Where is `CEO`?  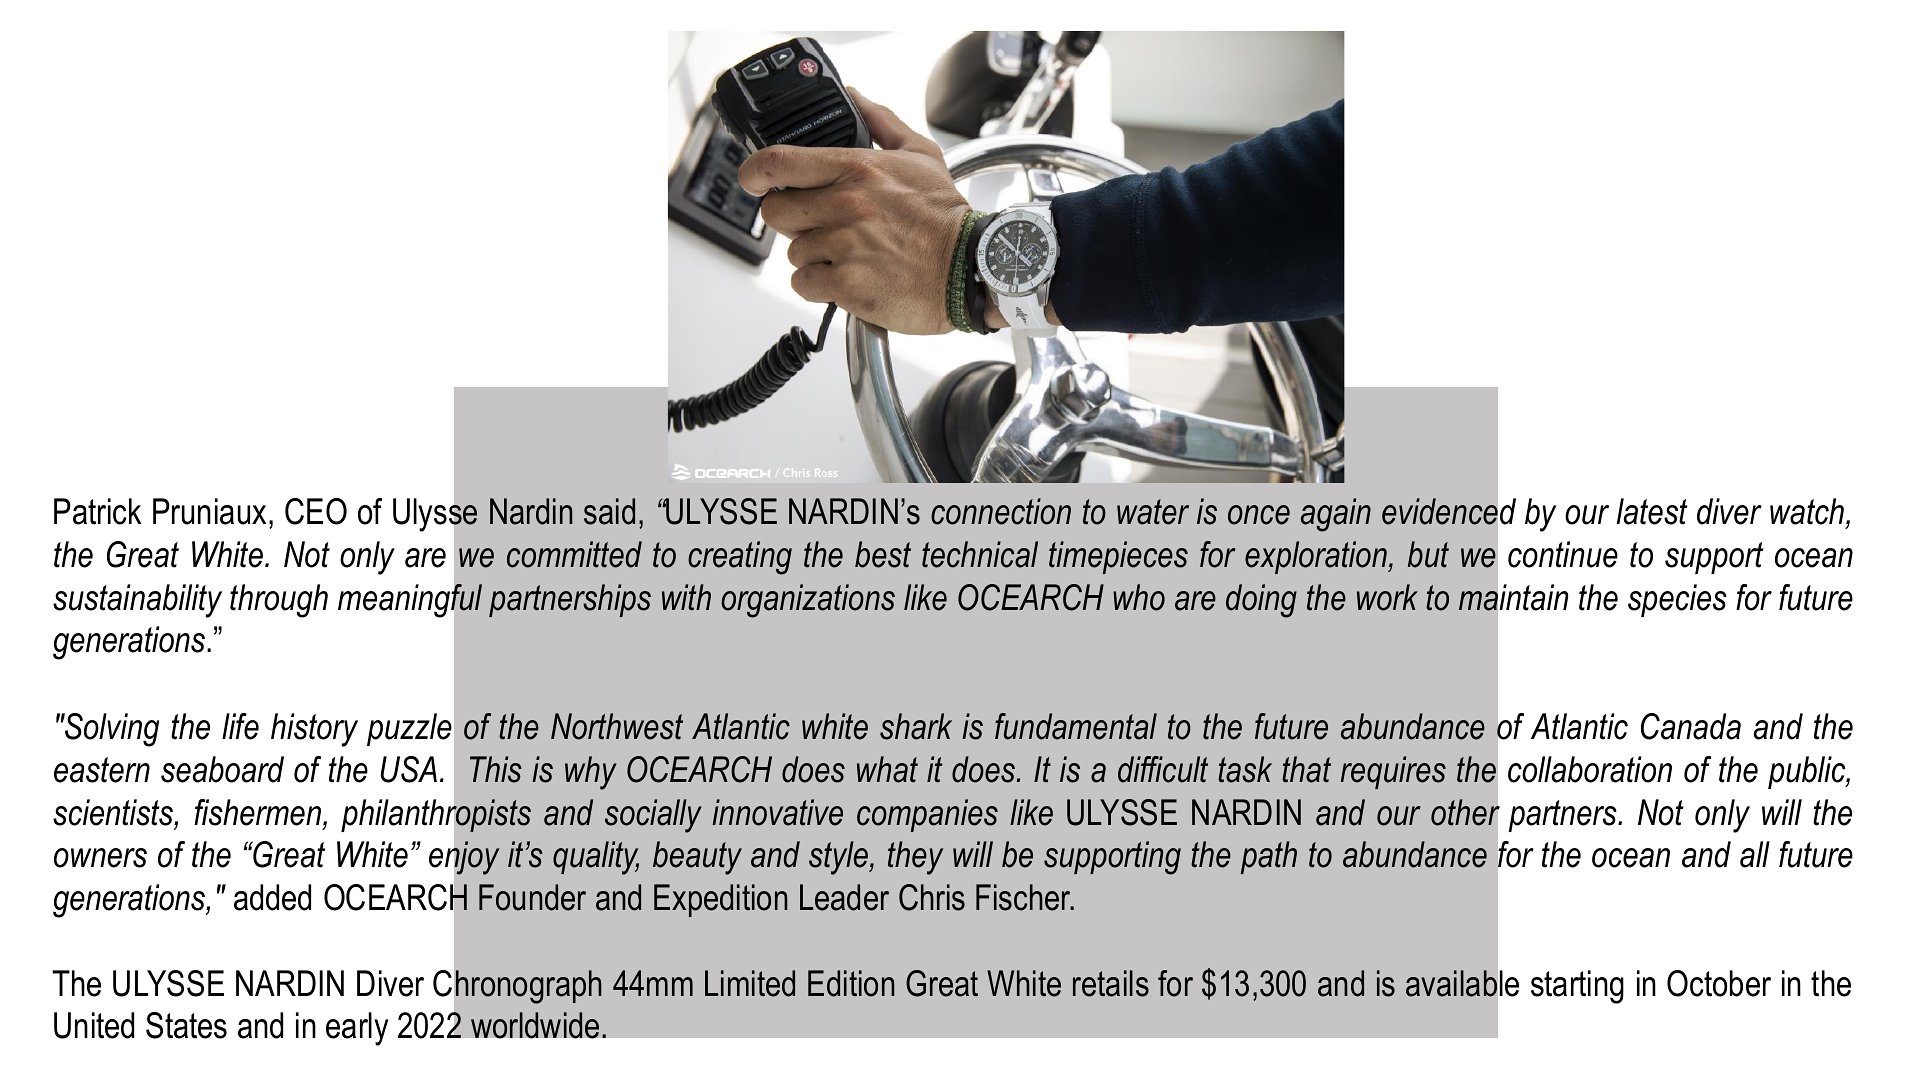 CEO is located at coordinates (316, 511).
